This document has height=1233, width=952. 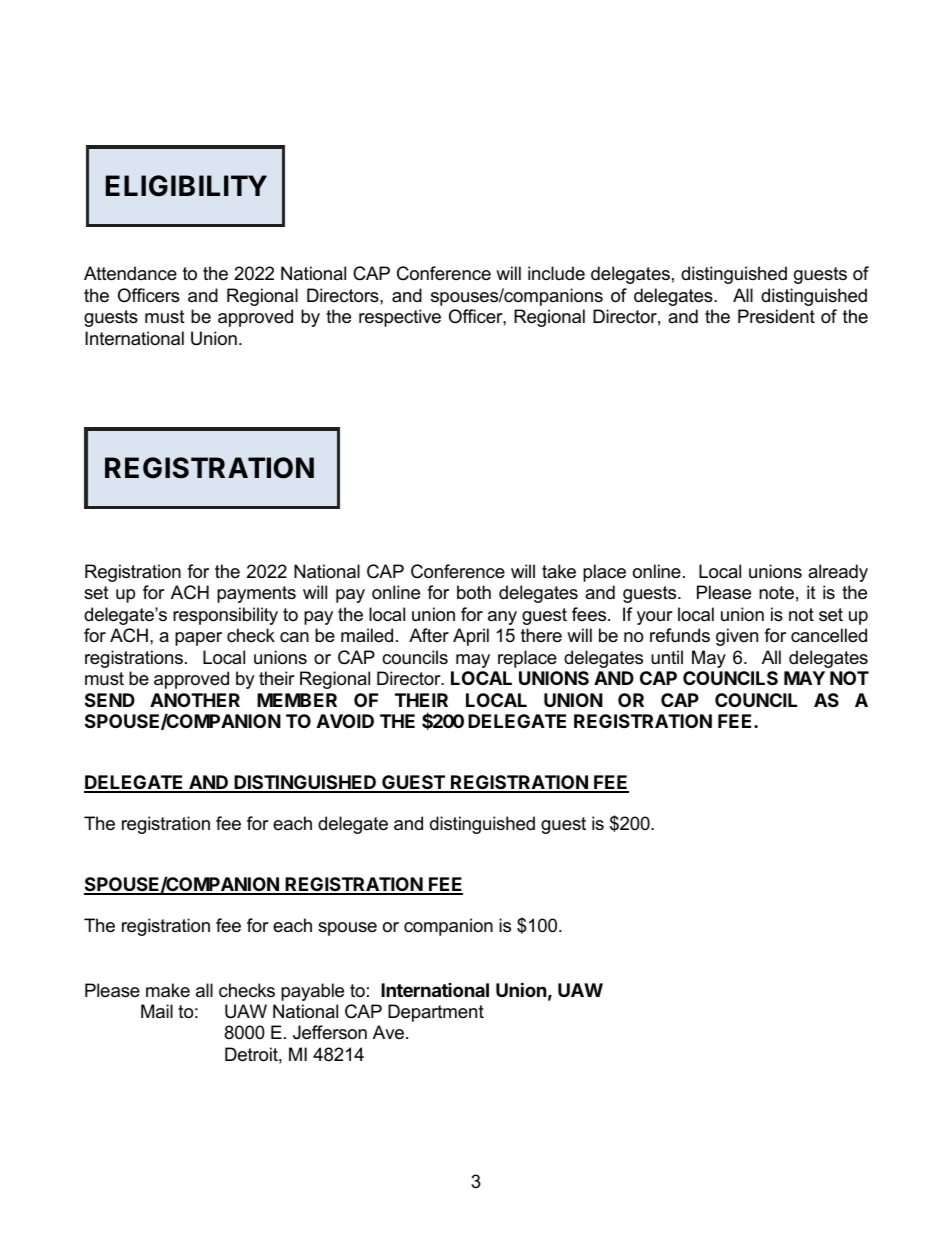 I want to click on ANOTHER, so click(x=195, y=700).
